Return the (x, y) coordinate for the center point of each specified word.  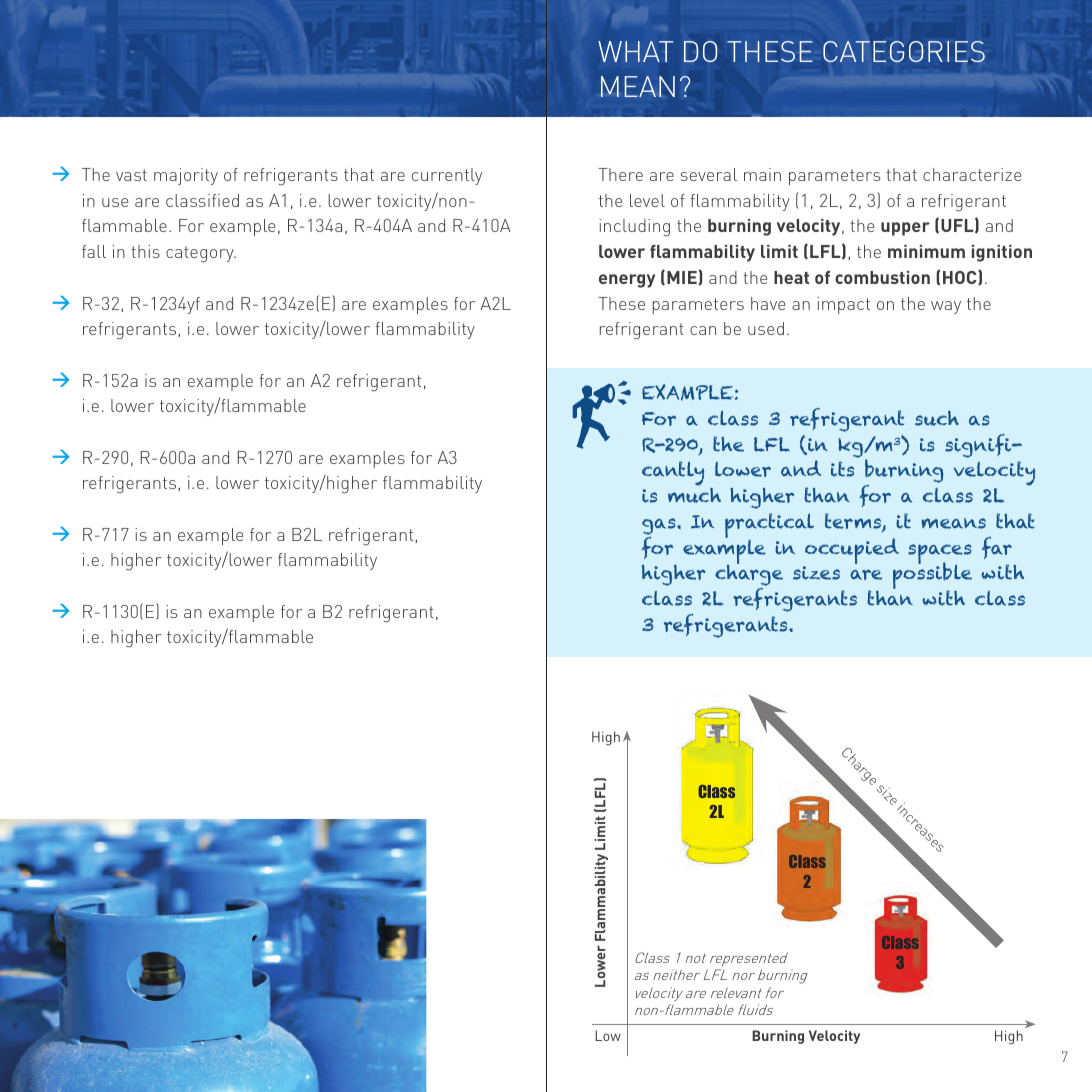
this (145, 251)
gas (660, 526)
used (766, 328)
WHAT (635, 51)
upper (905, 229)
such (937, 418)
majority (186, 176)
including (634, 228)
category (201, 254)
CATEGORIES (904, 51)
